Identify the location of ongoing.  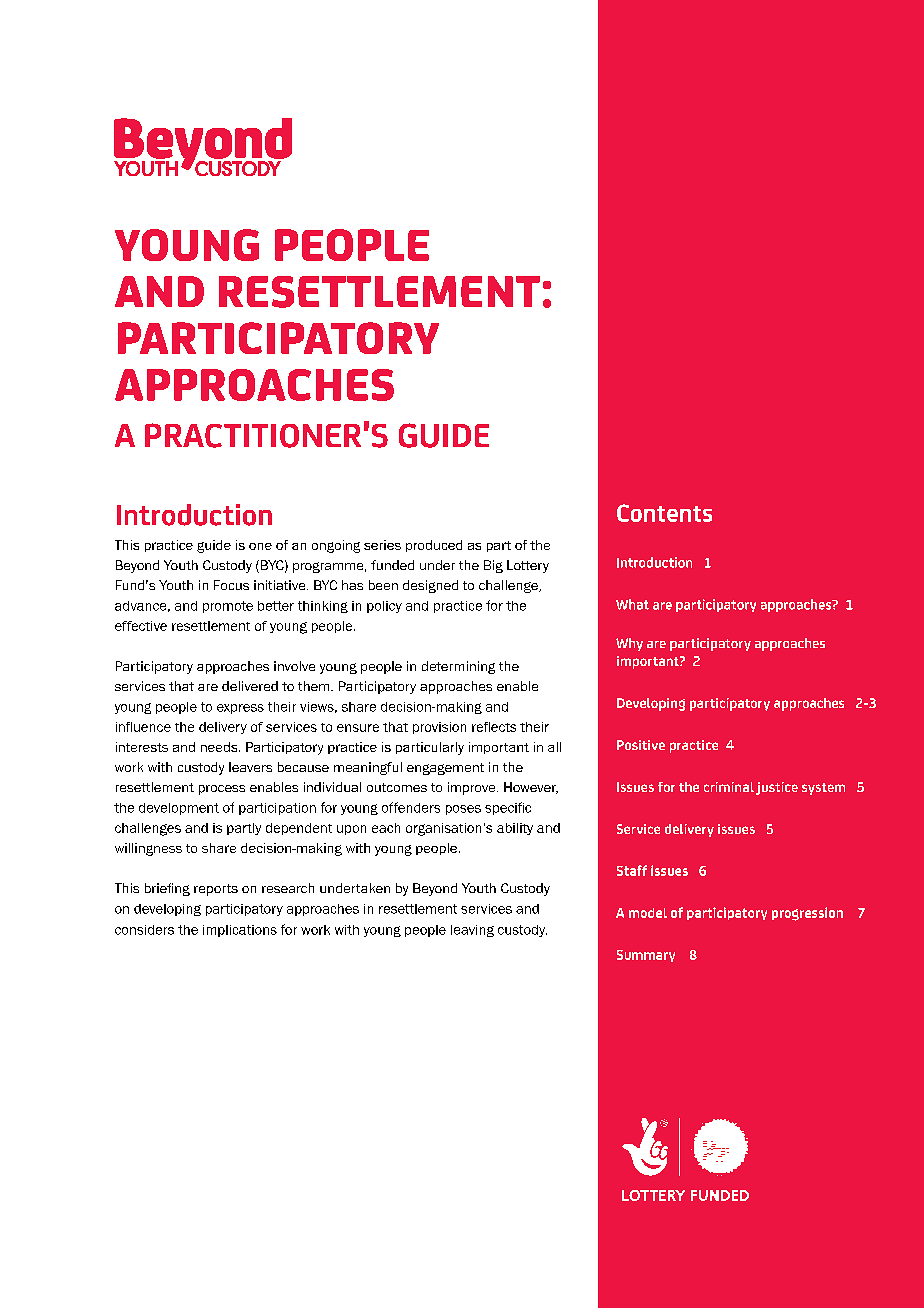
(336, 546).
